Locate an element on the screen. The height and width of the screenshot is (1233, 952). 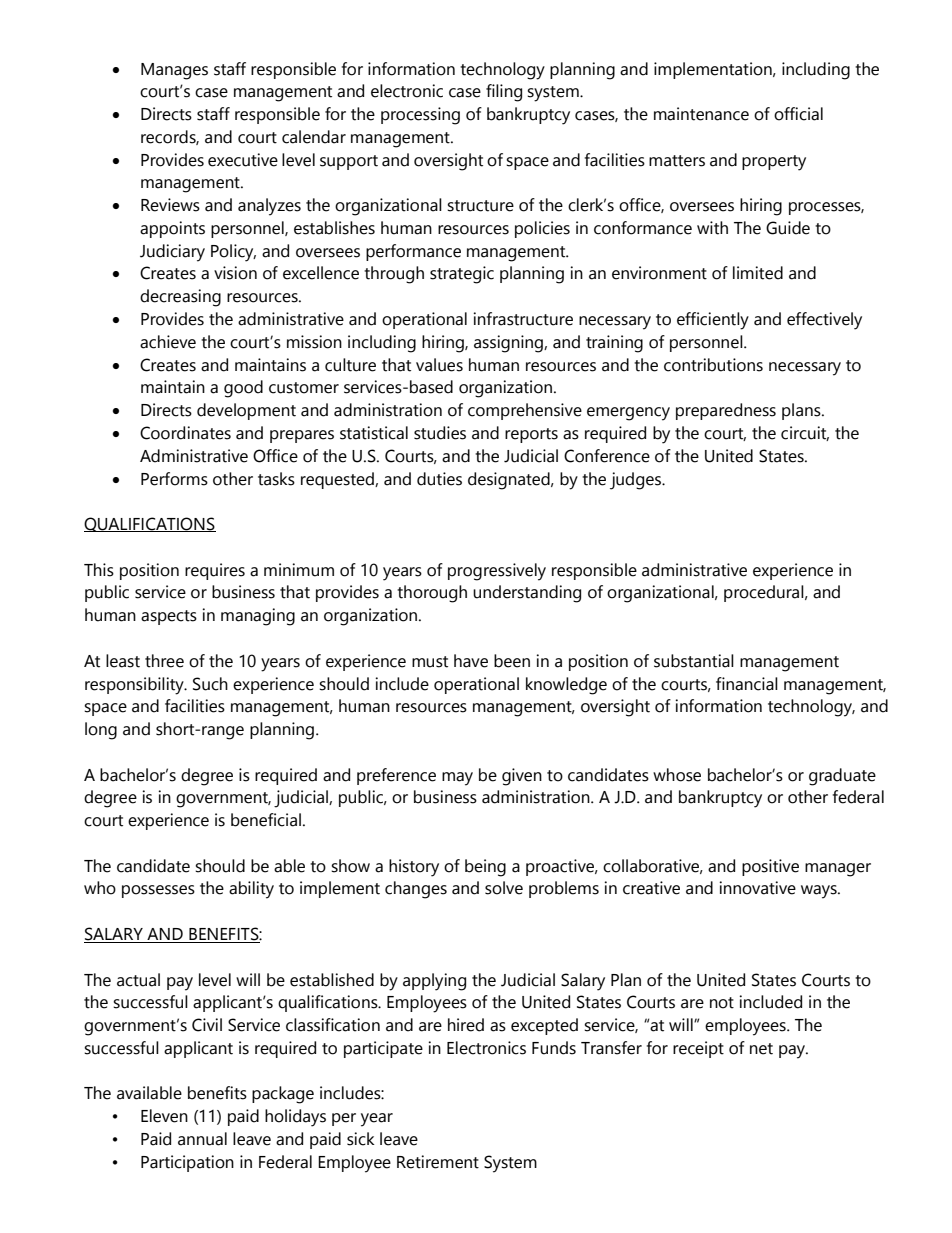
Retirement is located at coordinates (438, 1162).
